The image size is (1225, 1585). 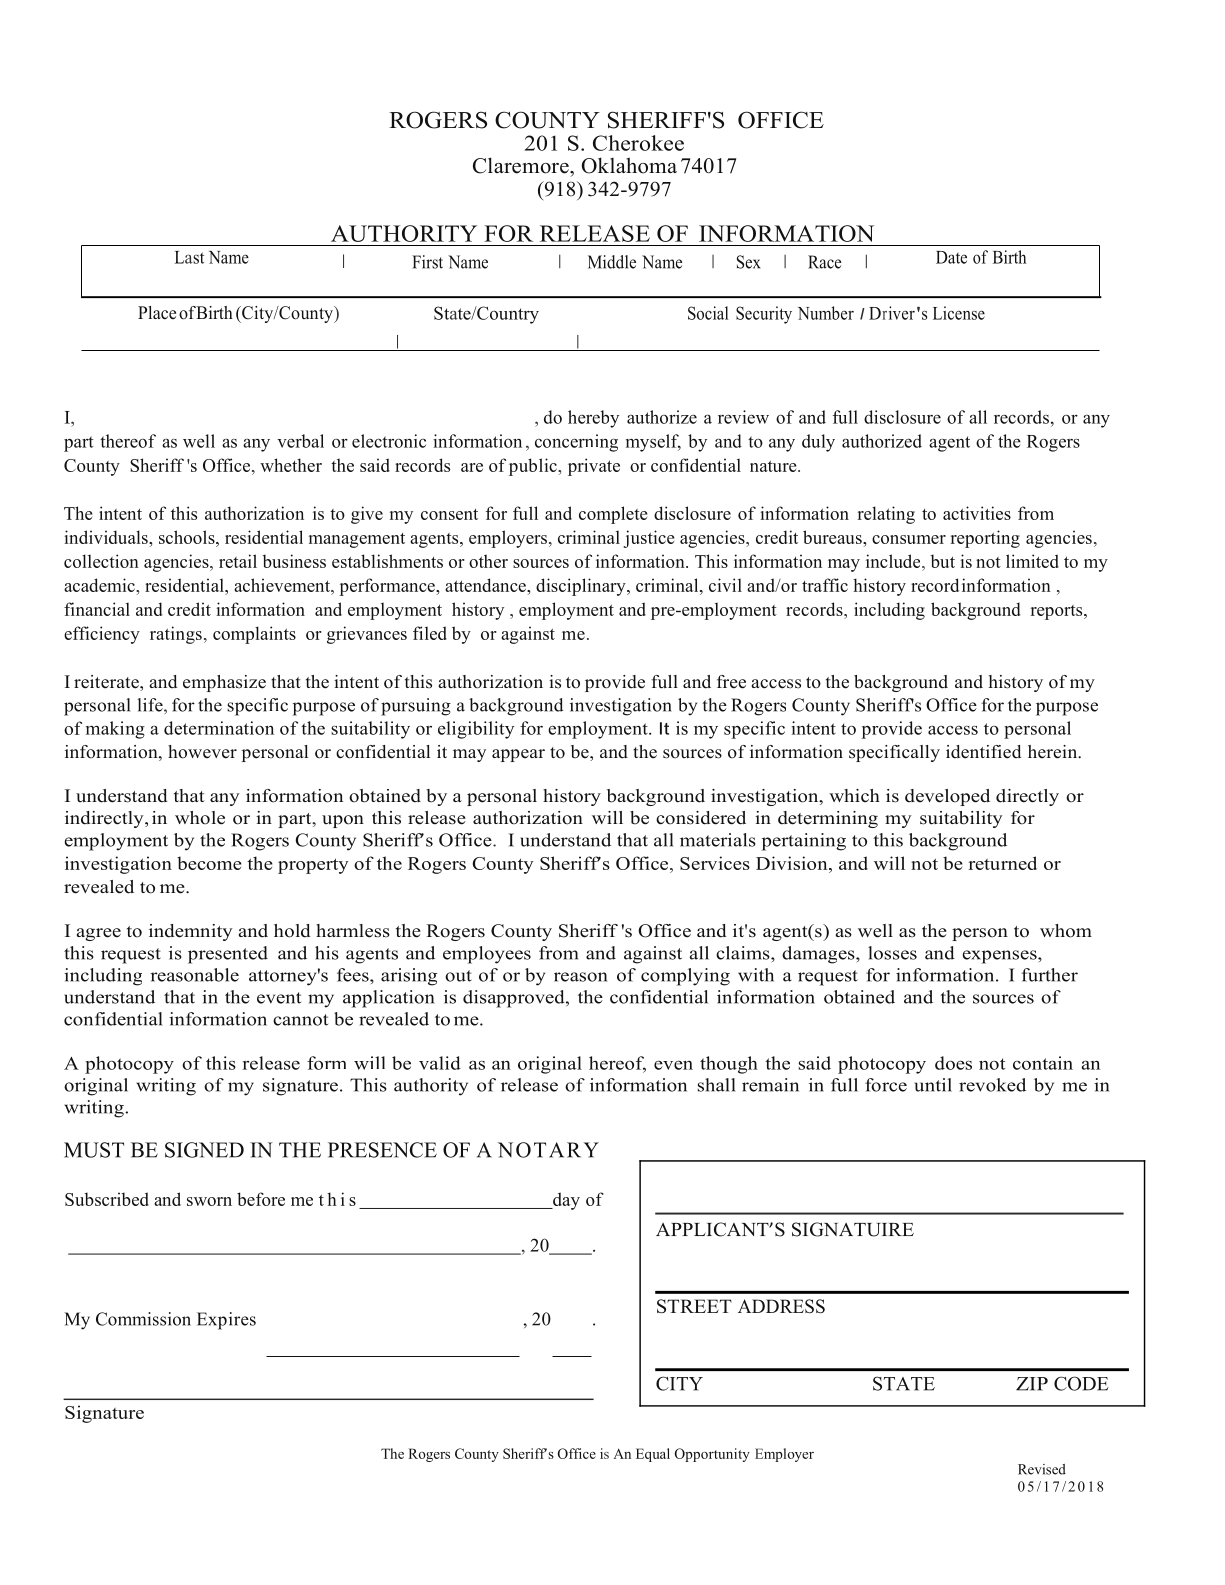 What do you see at coordinates (959, 313) in the document?
I see `License` at bounding box center [959, 313].
